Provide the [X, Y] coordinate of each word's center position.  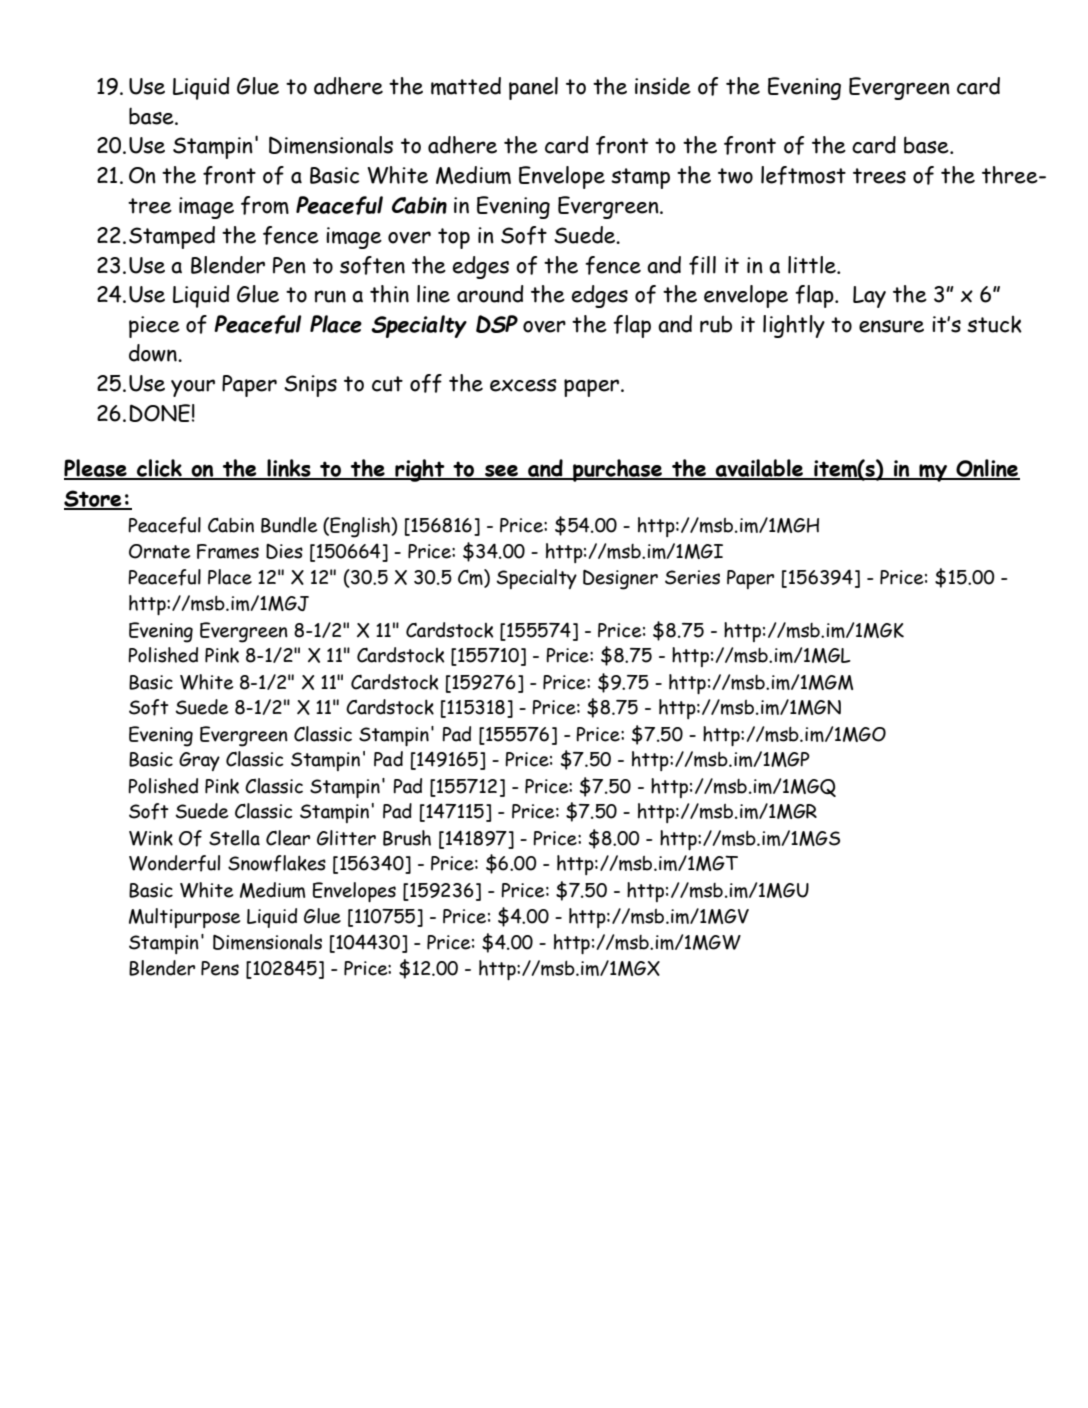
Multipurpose [184, 918]
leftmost [803, 175]
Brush [407, 838]
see [501, 472]
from [265, 205]
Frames [228, 551]
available [760, 469]
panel [533, 88]
